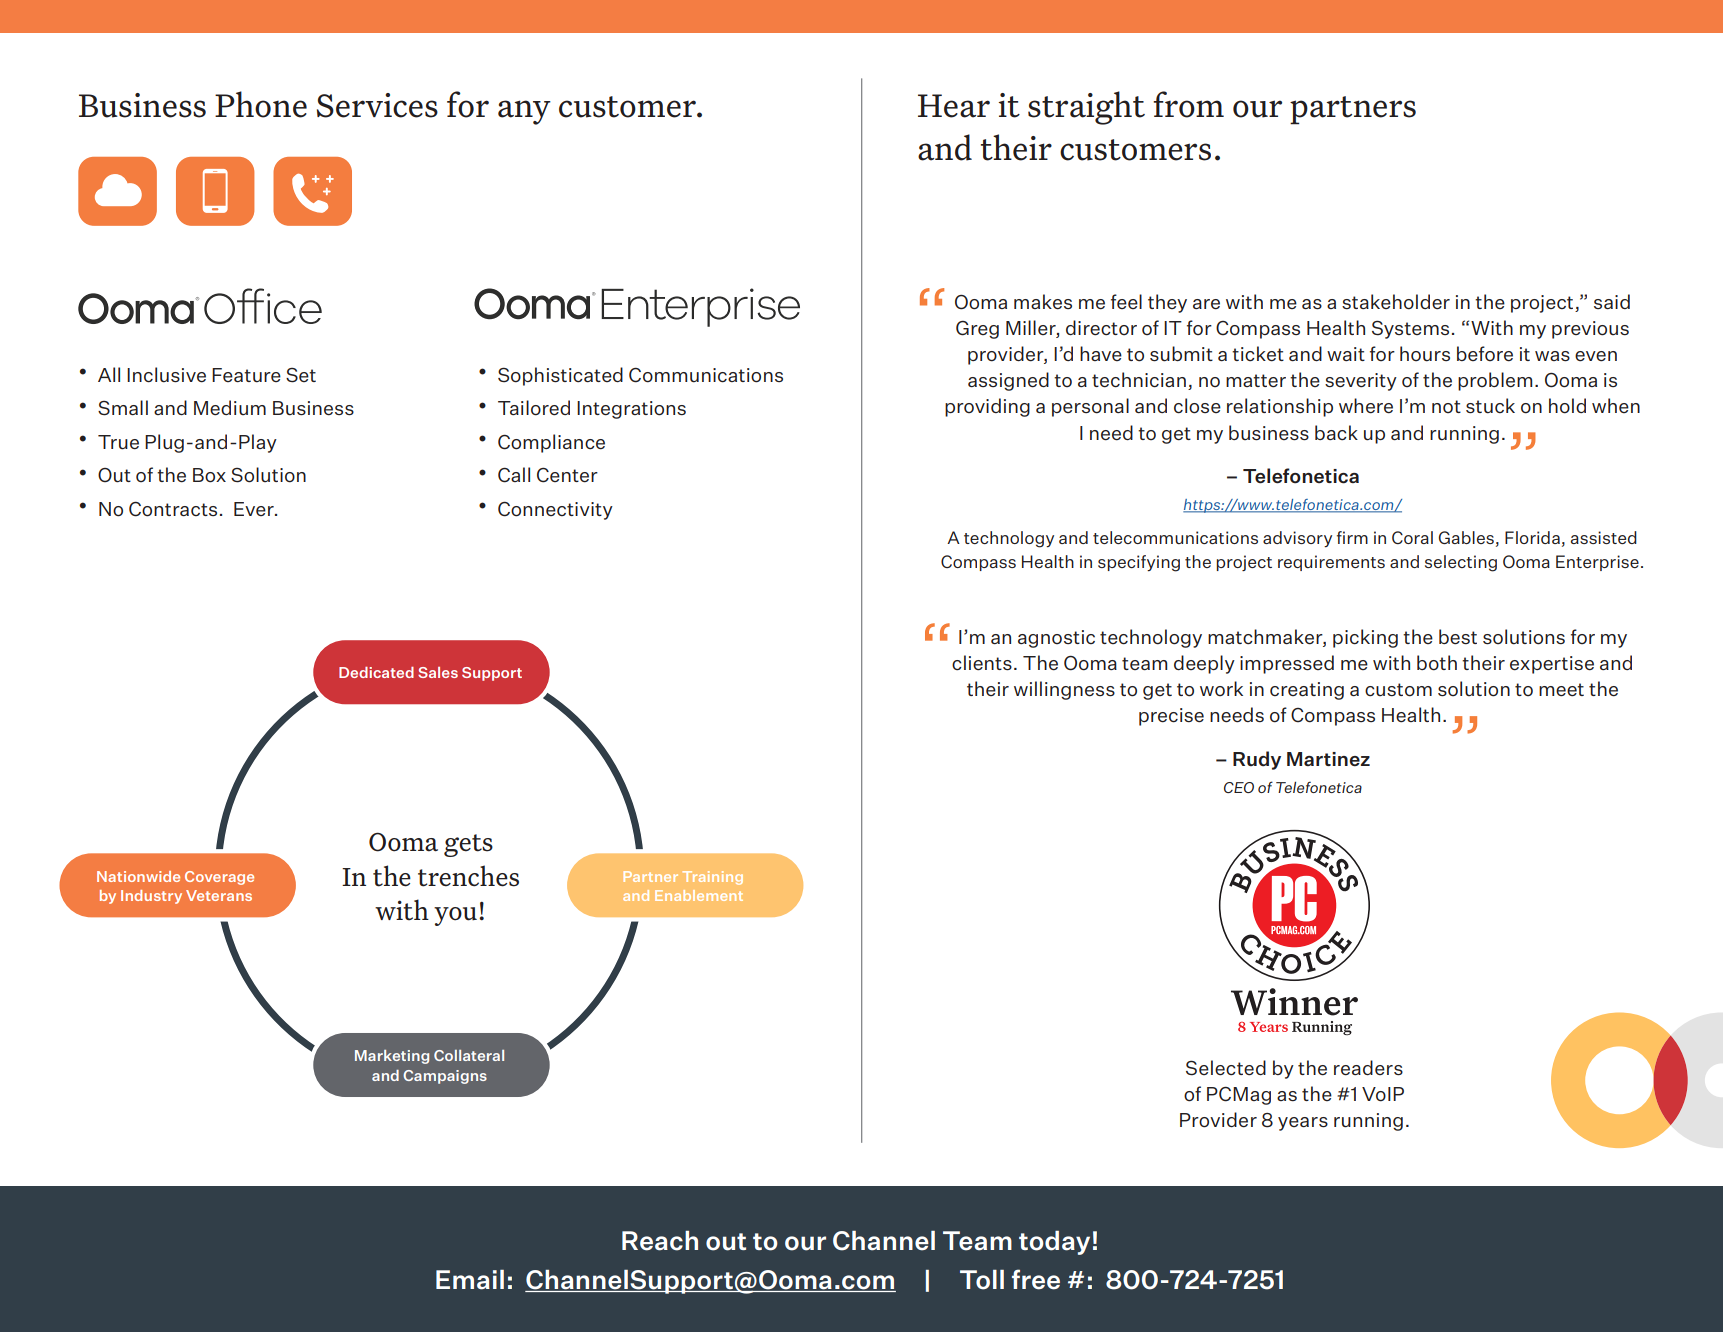 This page has height=1332, width=1723. I want to click on CEO, so click(1239, 787).
